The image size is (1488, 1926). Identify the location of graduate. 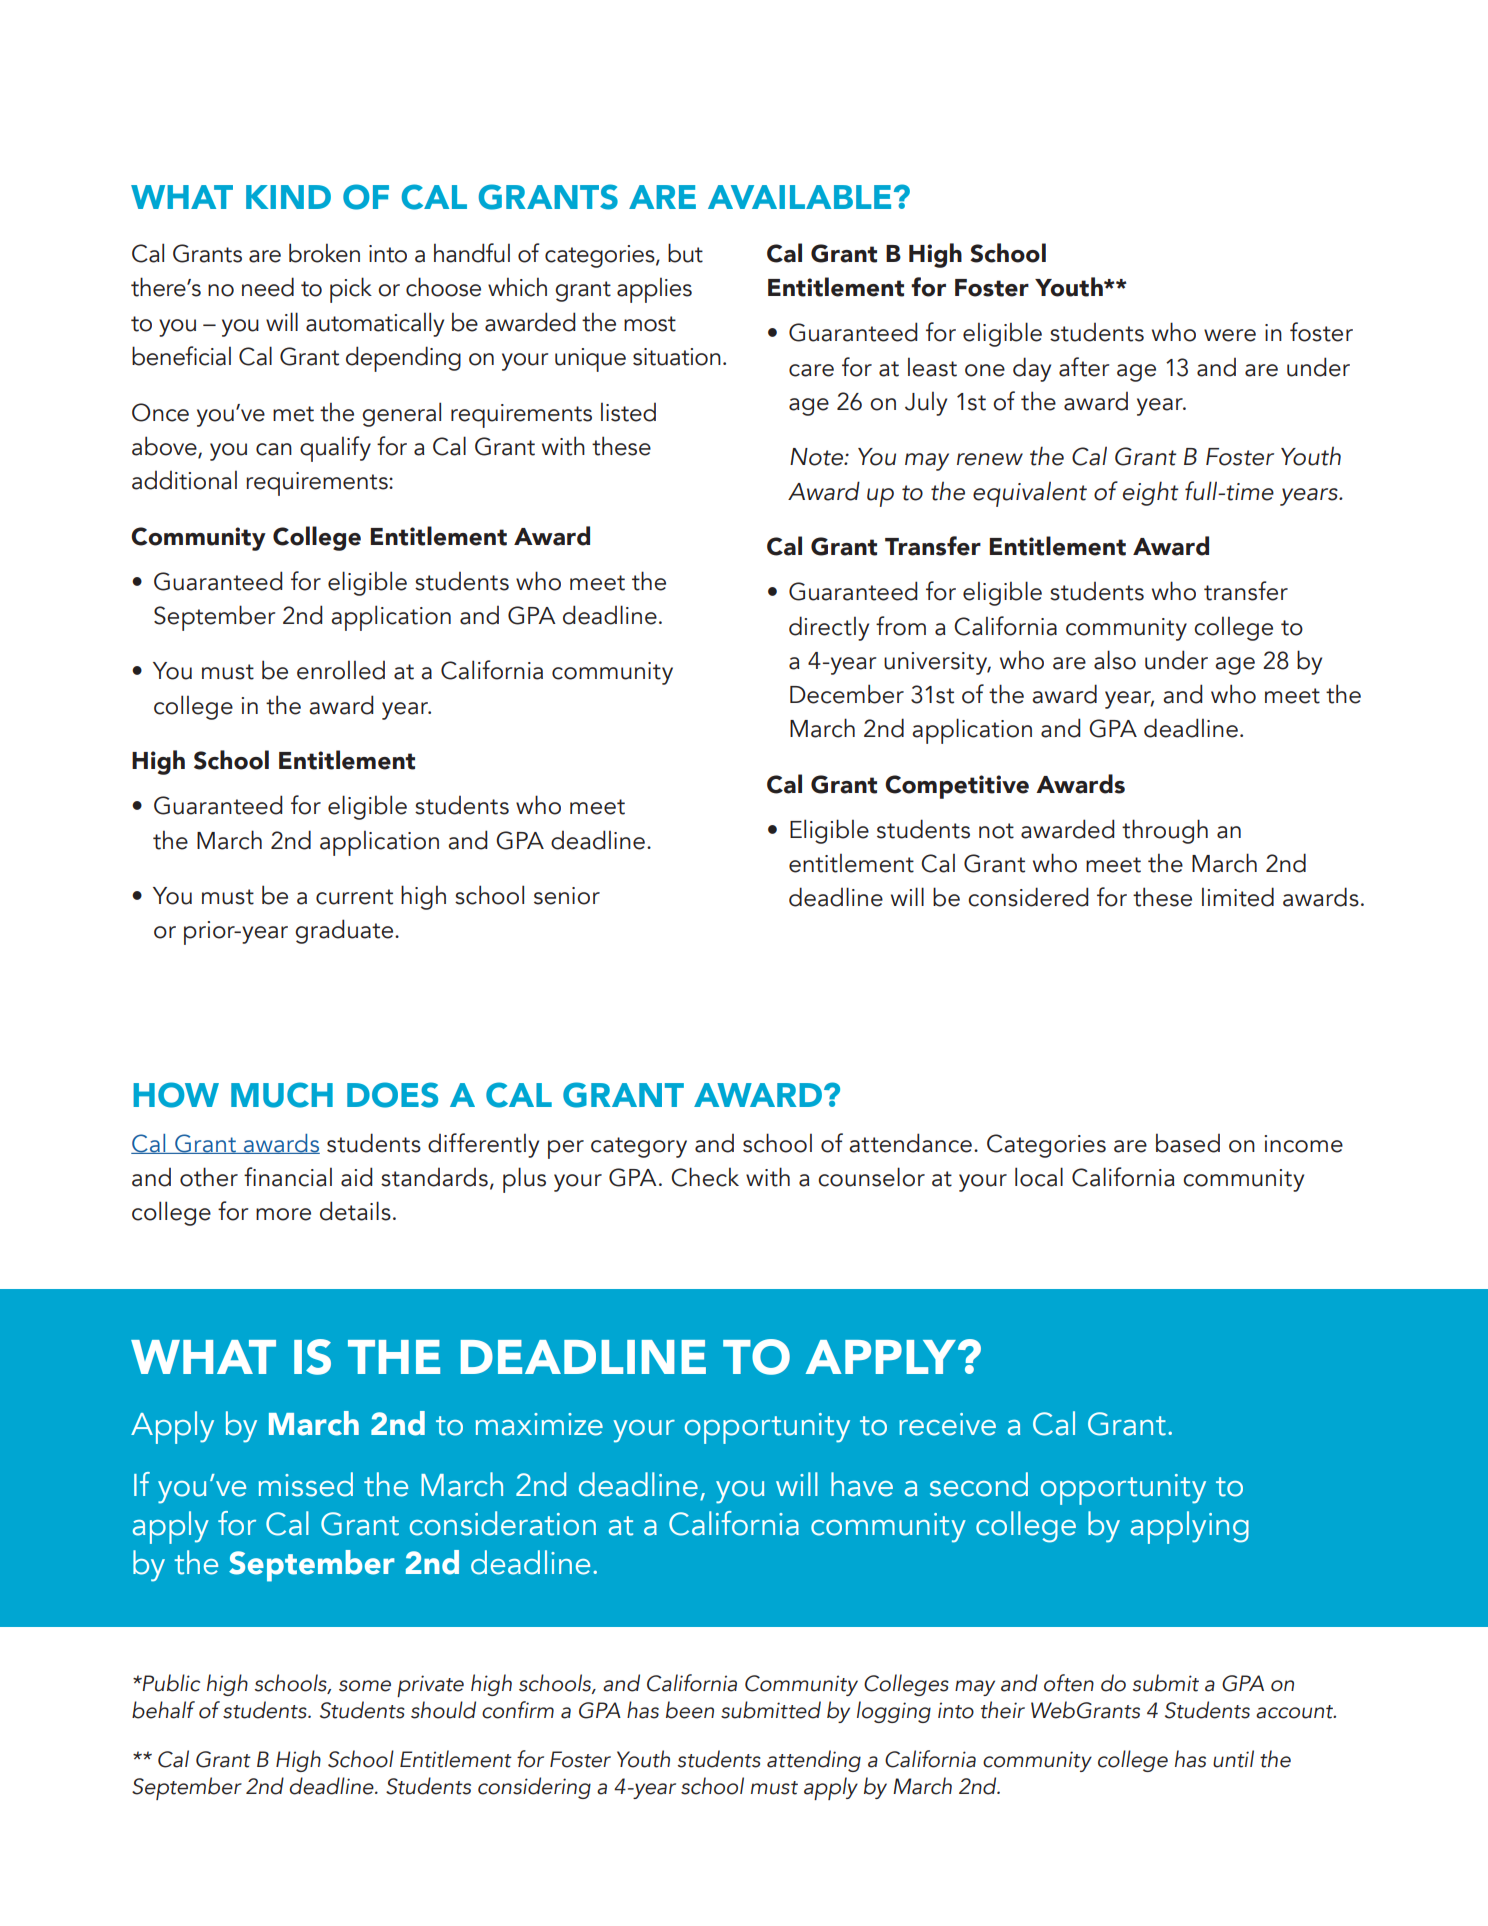
(345, 931).
